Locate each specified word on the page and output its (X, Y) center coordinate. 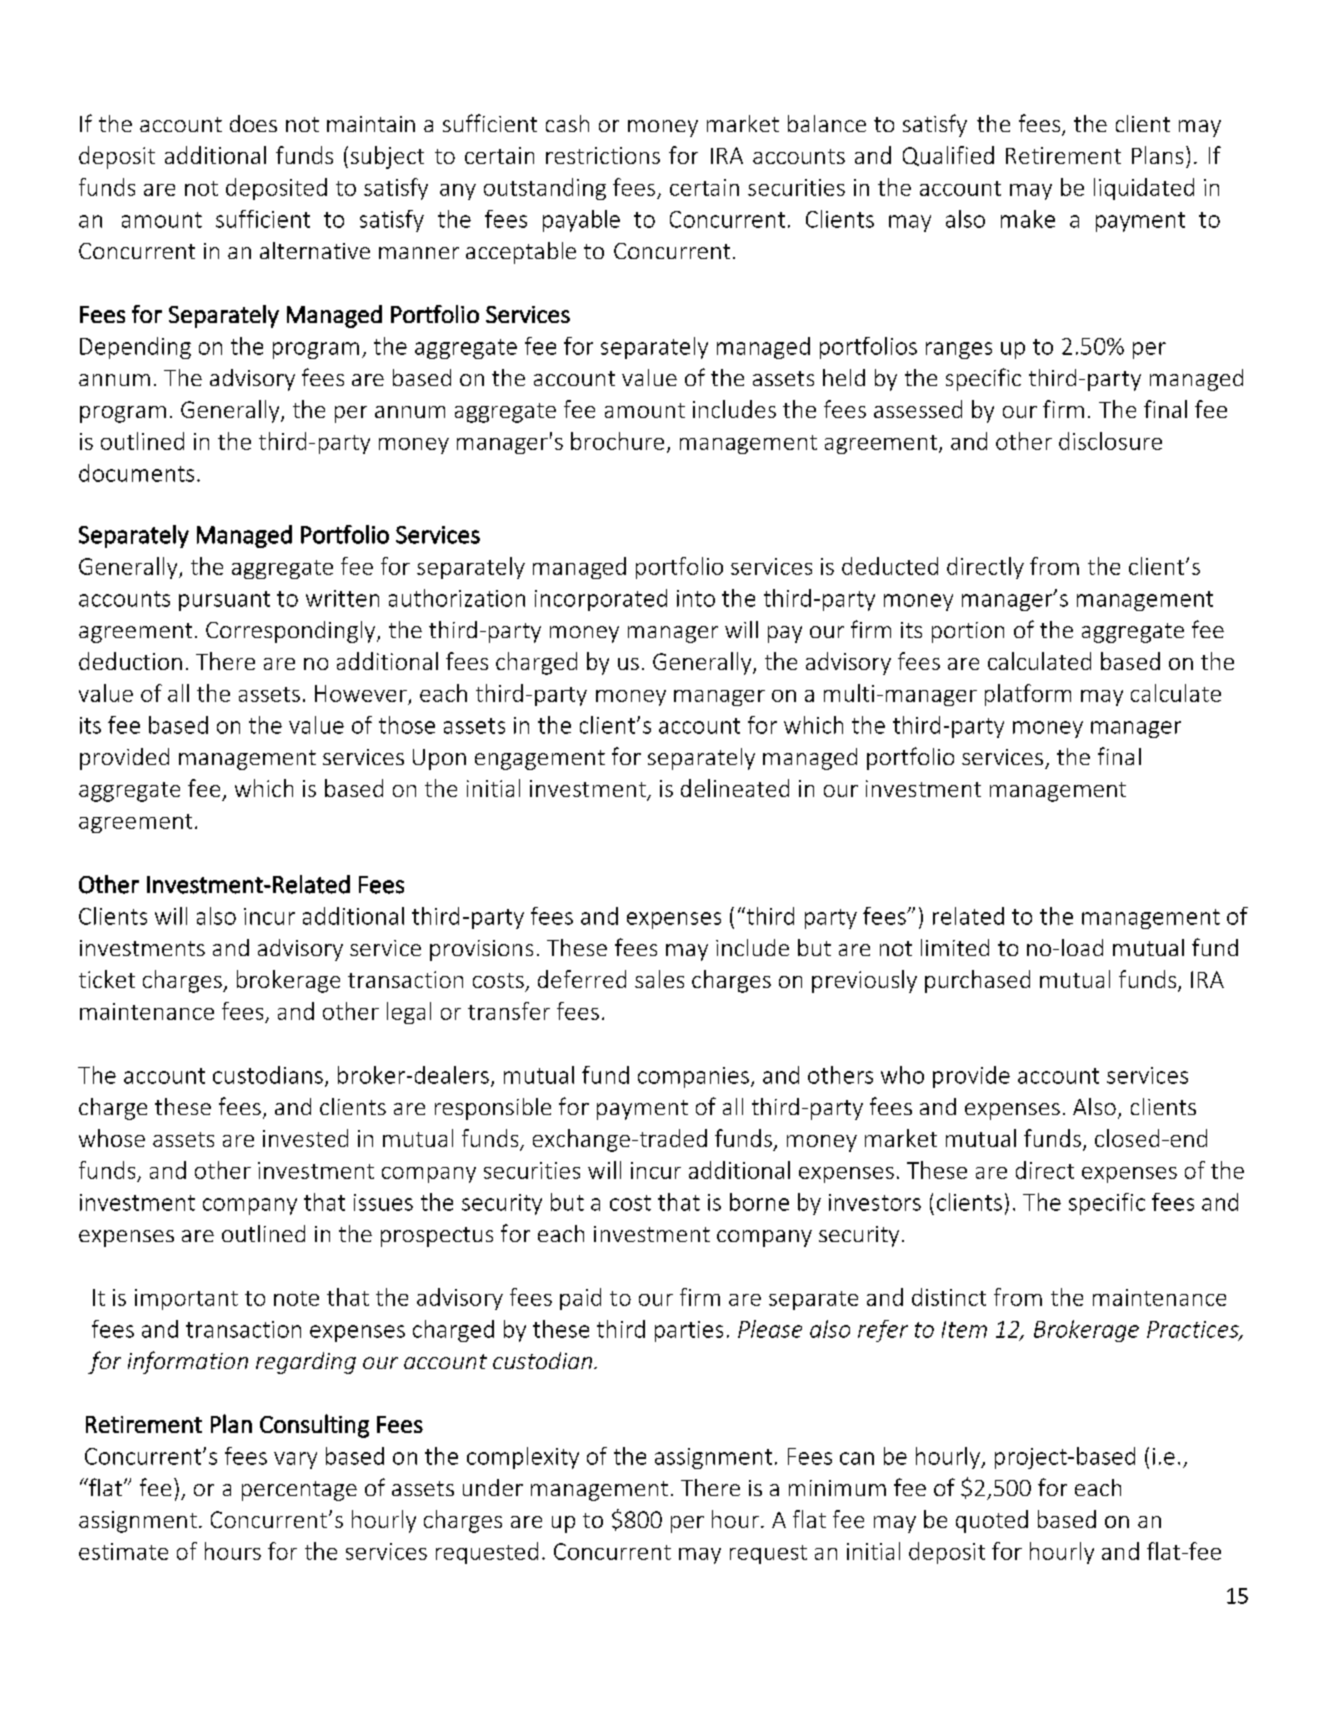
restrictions (603, 155)
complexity (523, 1458)
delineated (735, 788)
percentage (299, 1491)
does (253, 123)
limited (955, 947)
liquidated (1144, 189)
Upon (439, 759)
